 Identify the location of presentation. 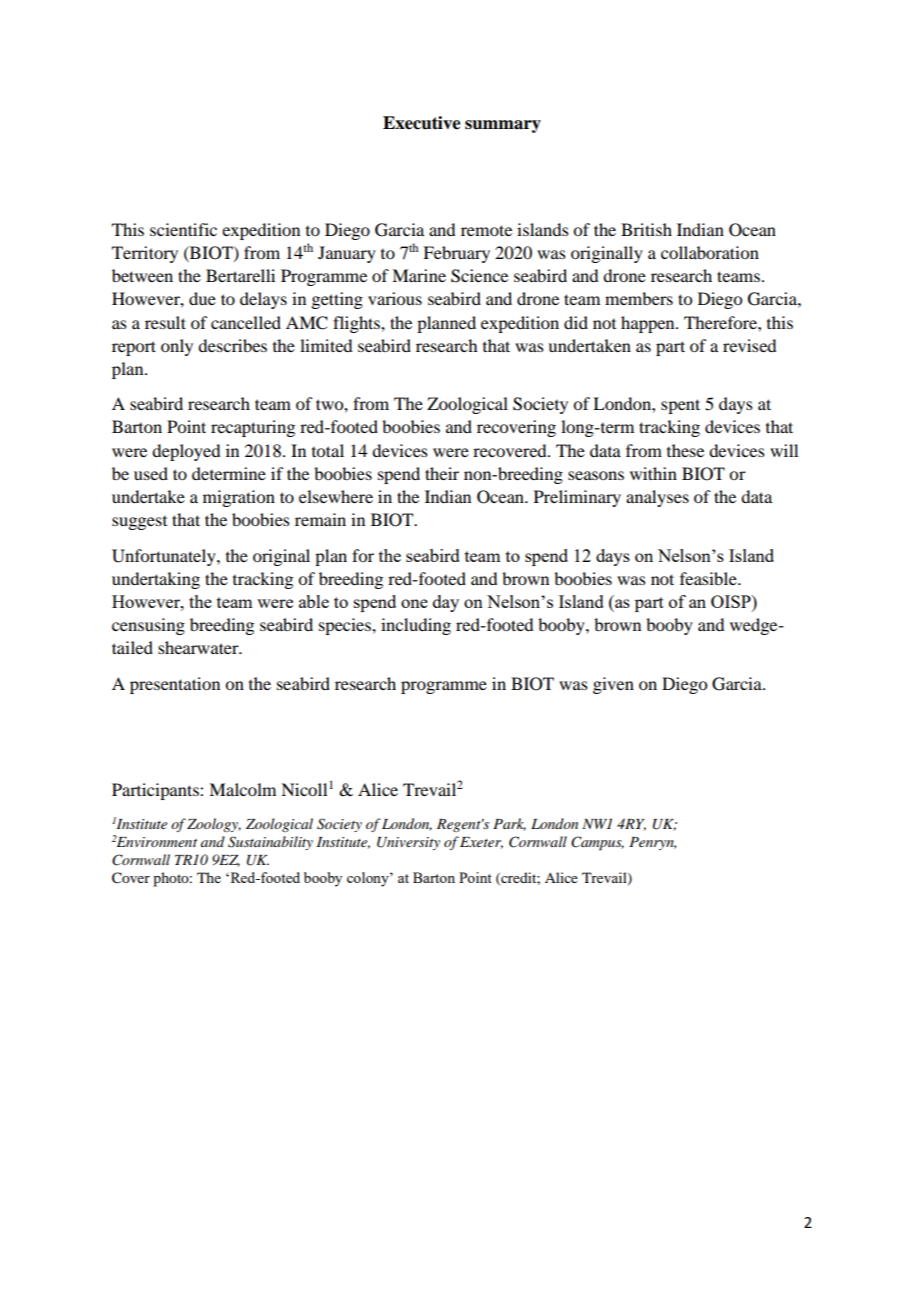
(175, 685).
